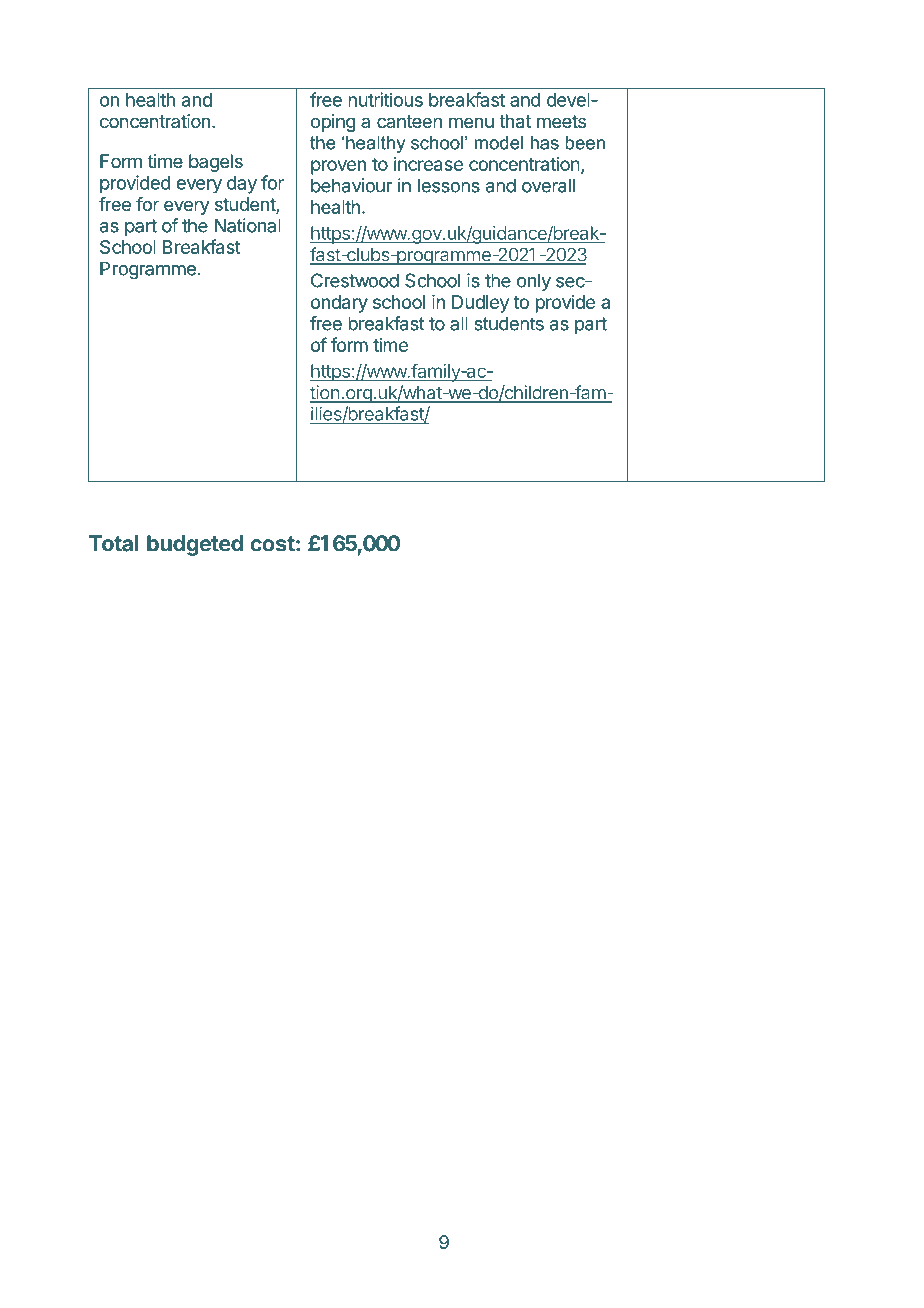 This page has height=1308, width=924. What do you see at coordinates (515, 121) in the page?
I see `that` at bounding box center [515, 121].
